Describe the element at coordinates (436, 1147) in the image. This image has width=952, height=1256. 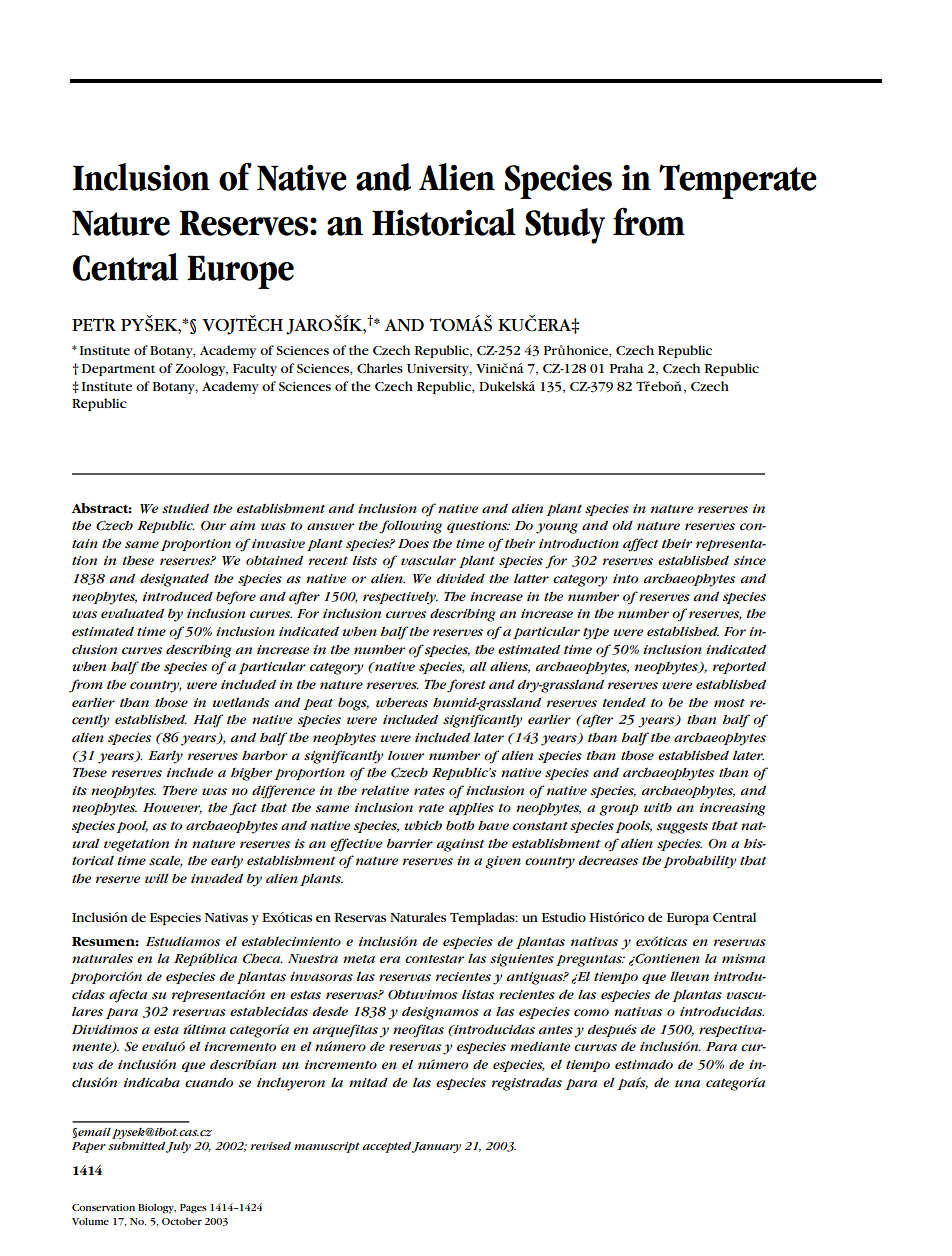
I see `January` at that location.
